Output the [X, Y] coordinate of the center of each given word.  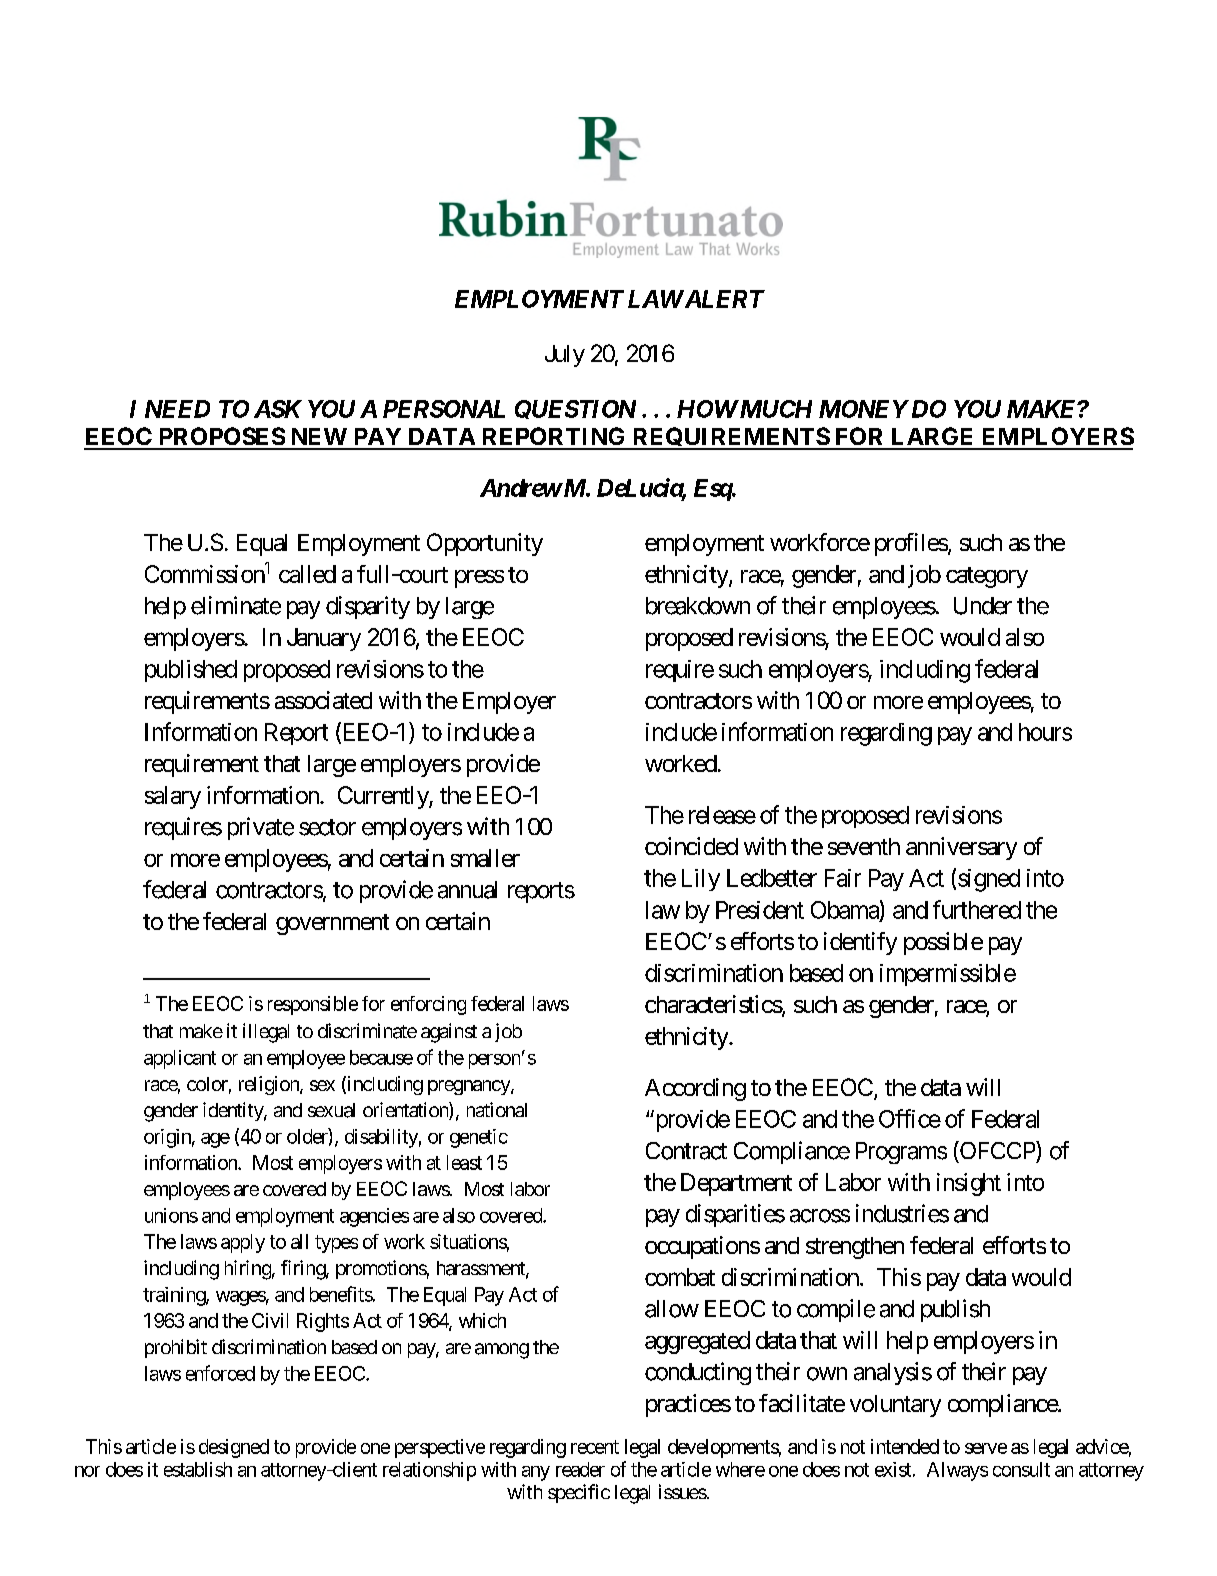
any [536, 1473]
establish [198, 1469]
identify [860, 943]
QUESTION [575, 409]
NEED [177, 409]
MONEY [864, 409]
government [332, 924]
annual [467, 890]
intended [905, 1446]
